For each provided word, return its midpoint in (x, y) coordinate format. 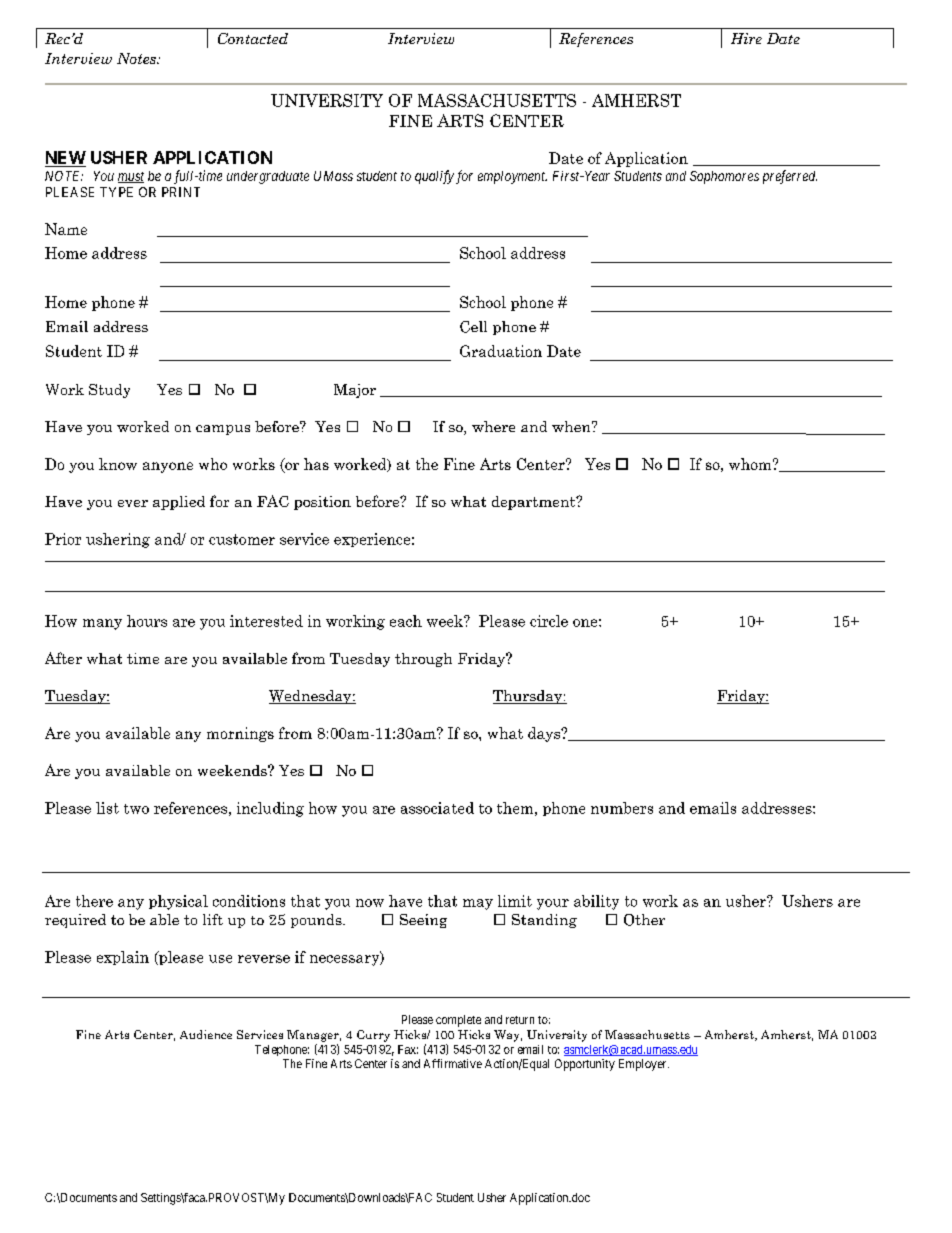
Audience (206, 1034)
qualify (434, 177)
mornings (240, 734)
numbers (622, 808)
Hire (746, 38)
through (423, 660)
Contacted (253, 38)
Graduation (501, 351)
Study (109, 391)
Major (355, 391)
